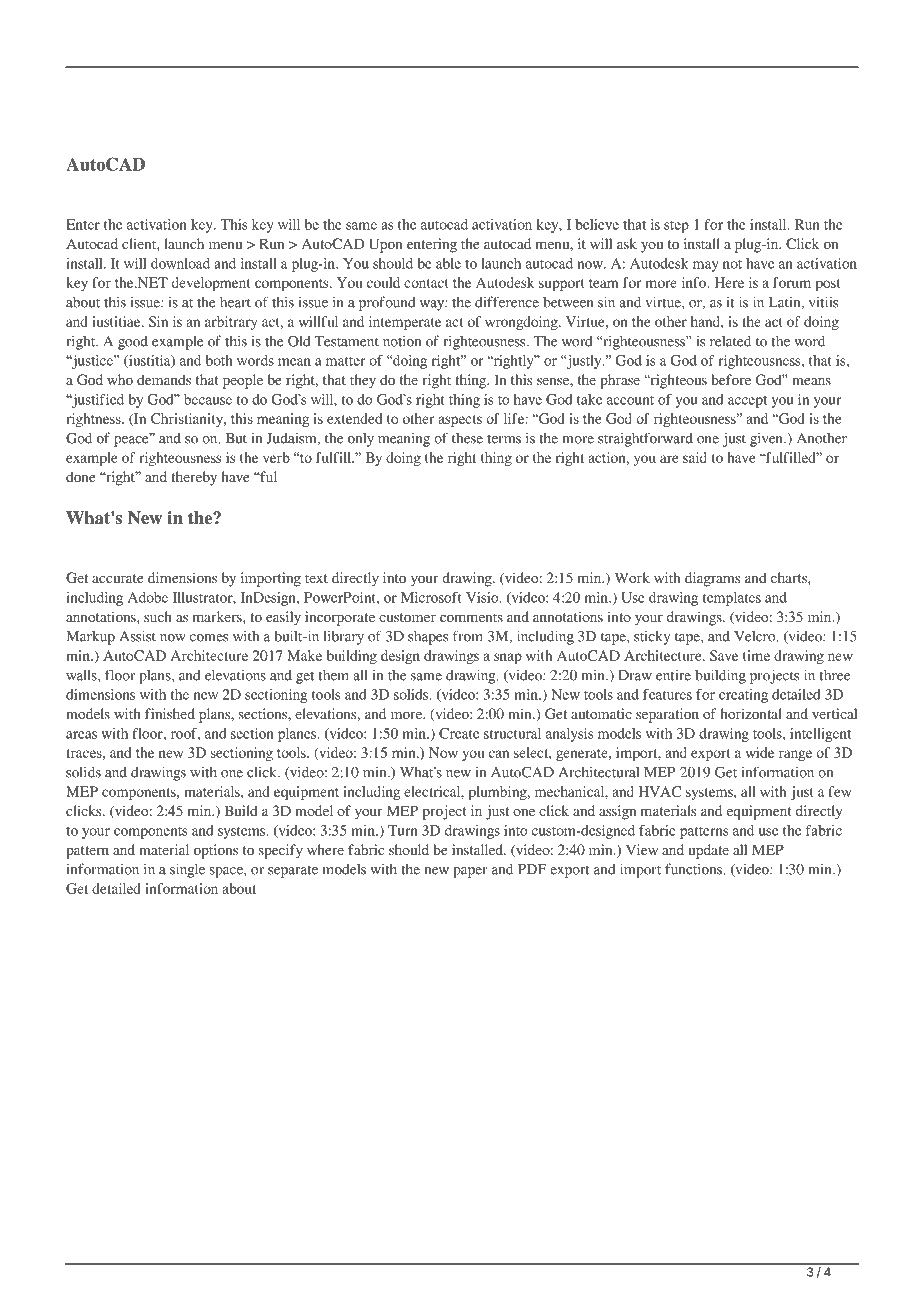  I want to click on given, so click(768, 439).
